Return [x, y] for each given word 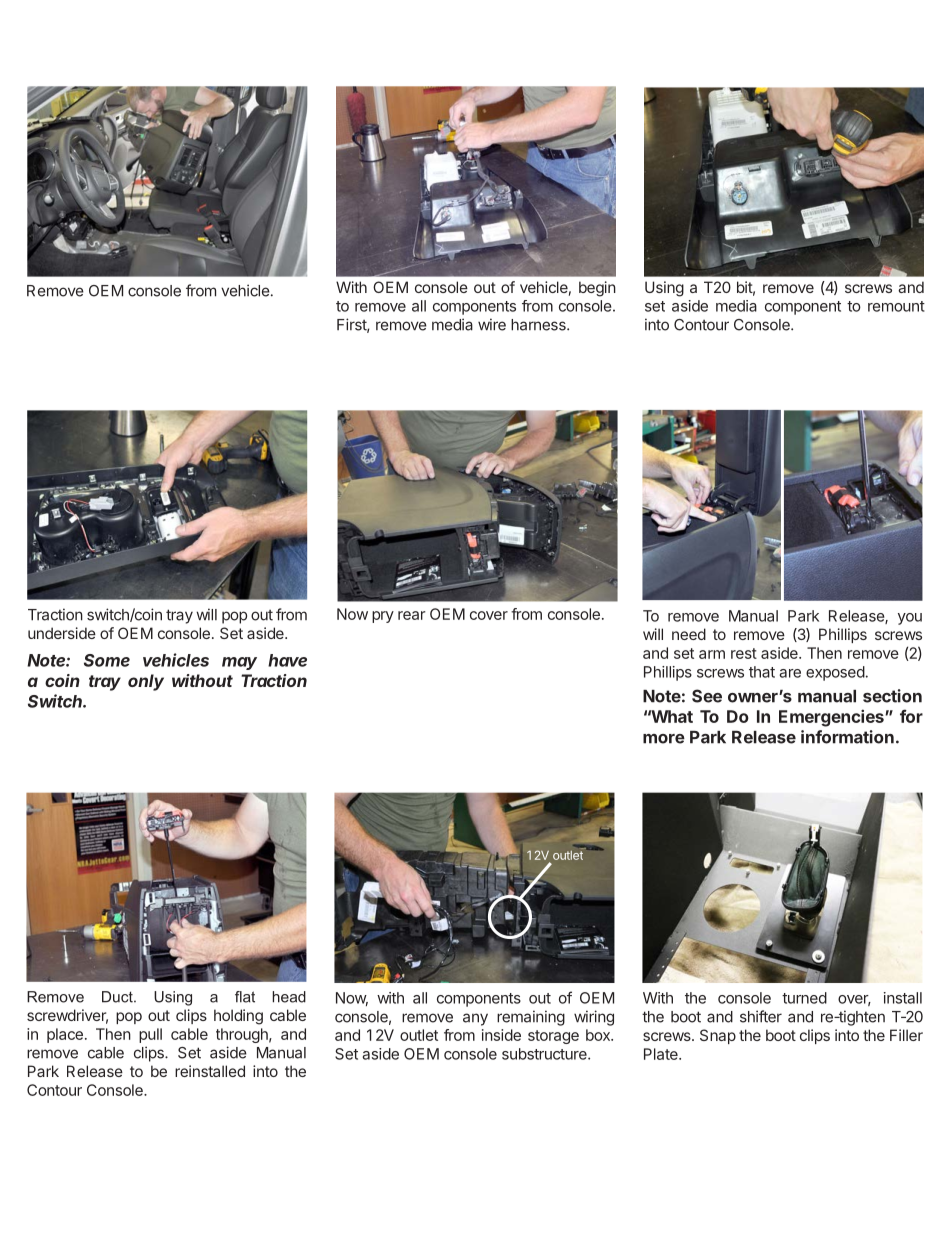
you [910, 619]
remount [896, 306]
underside [62, 633]
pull [150, 1035]
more [664, 739]
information [847, 737]
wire [492, 324]
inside [501, 1035]
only [146, 682]
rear [412, 615]
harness [539, 325]
